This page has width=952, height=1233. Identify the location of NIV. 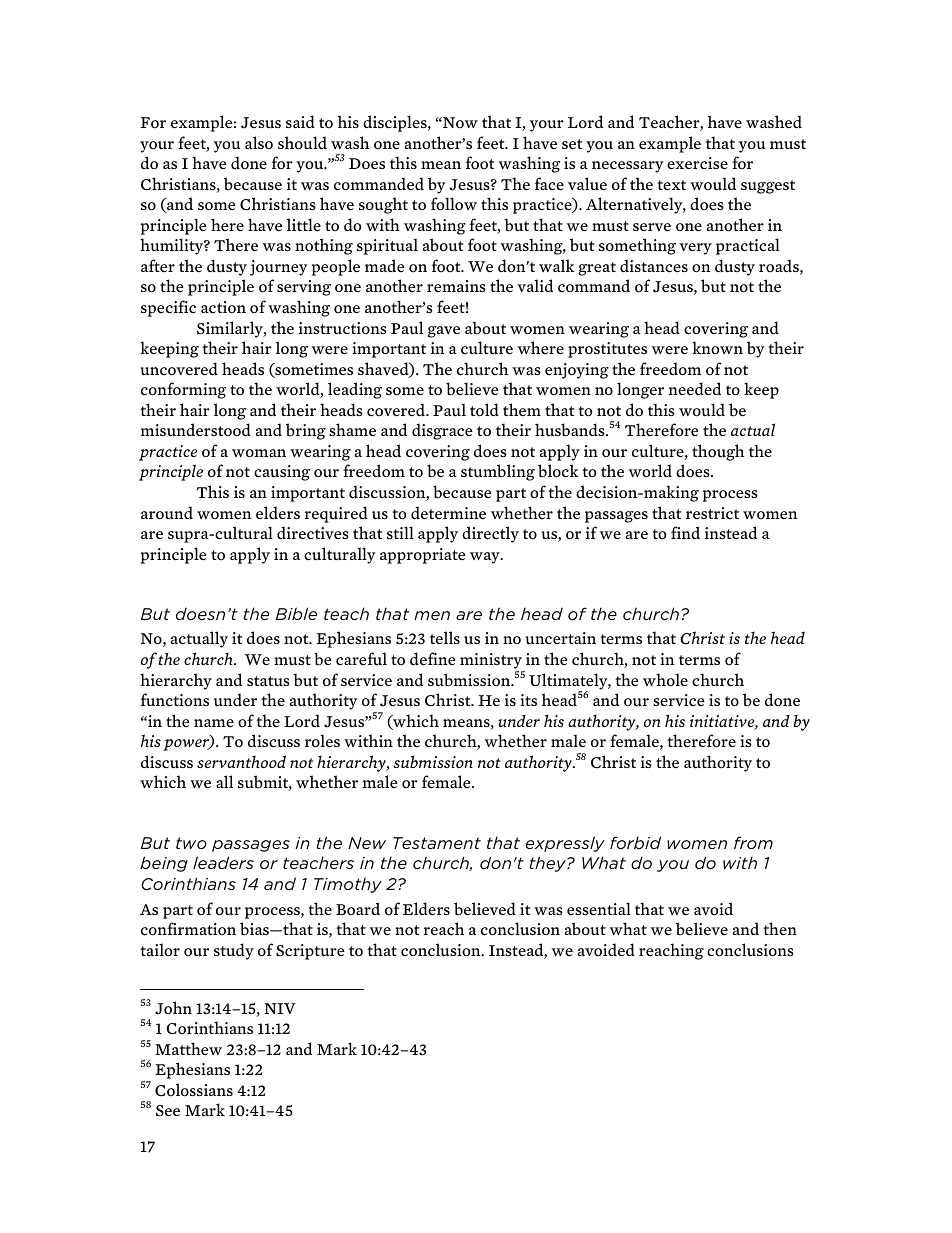
(280, 1008).
